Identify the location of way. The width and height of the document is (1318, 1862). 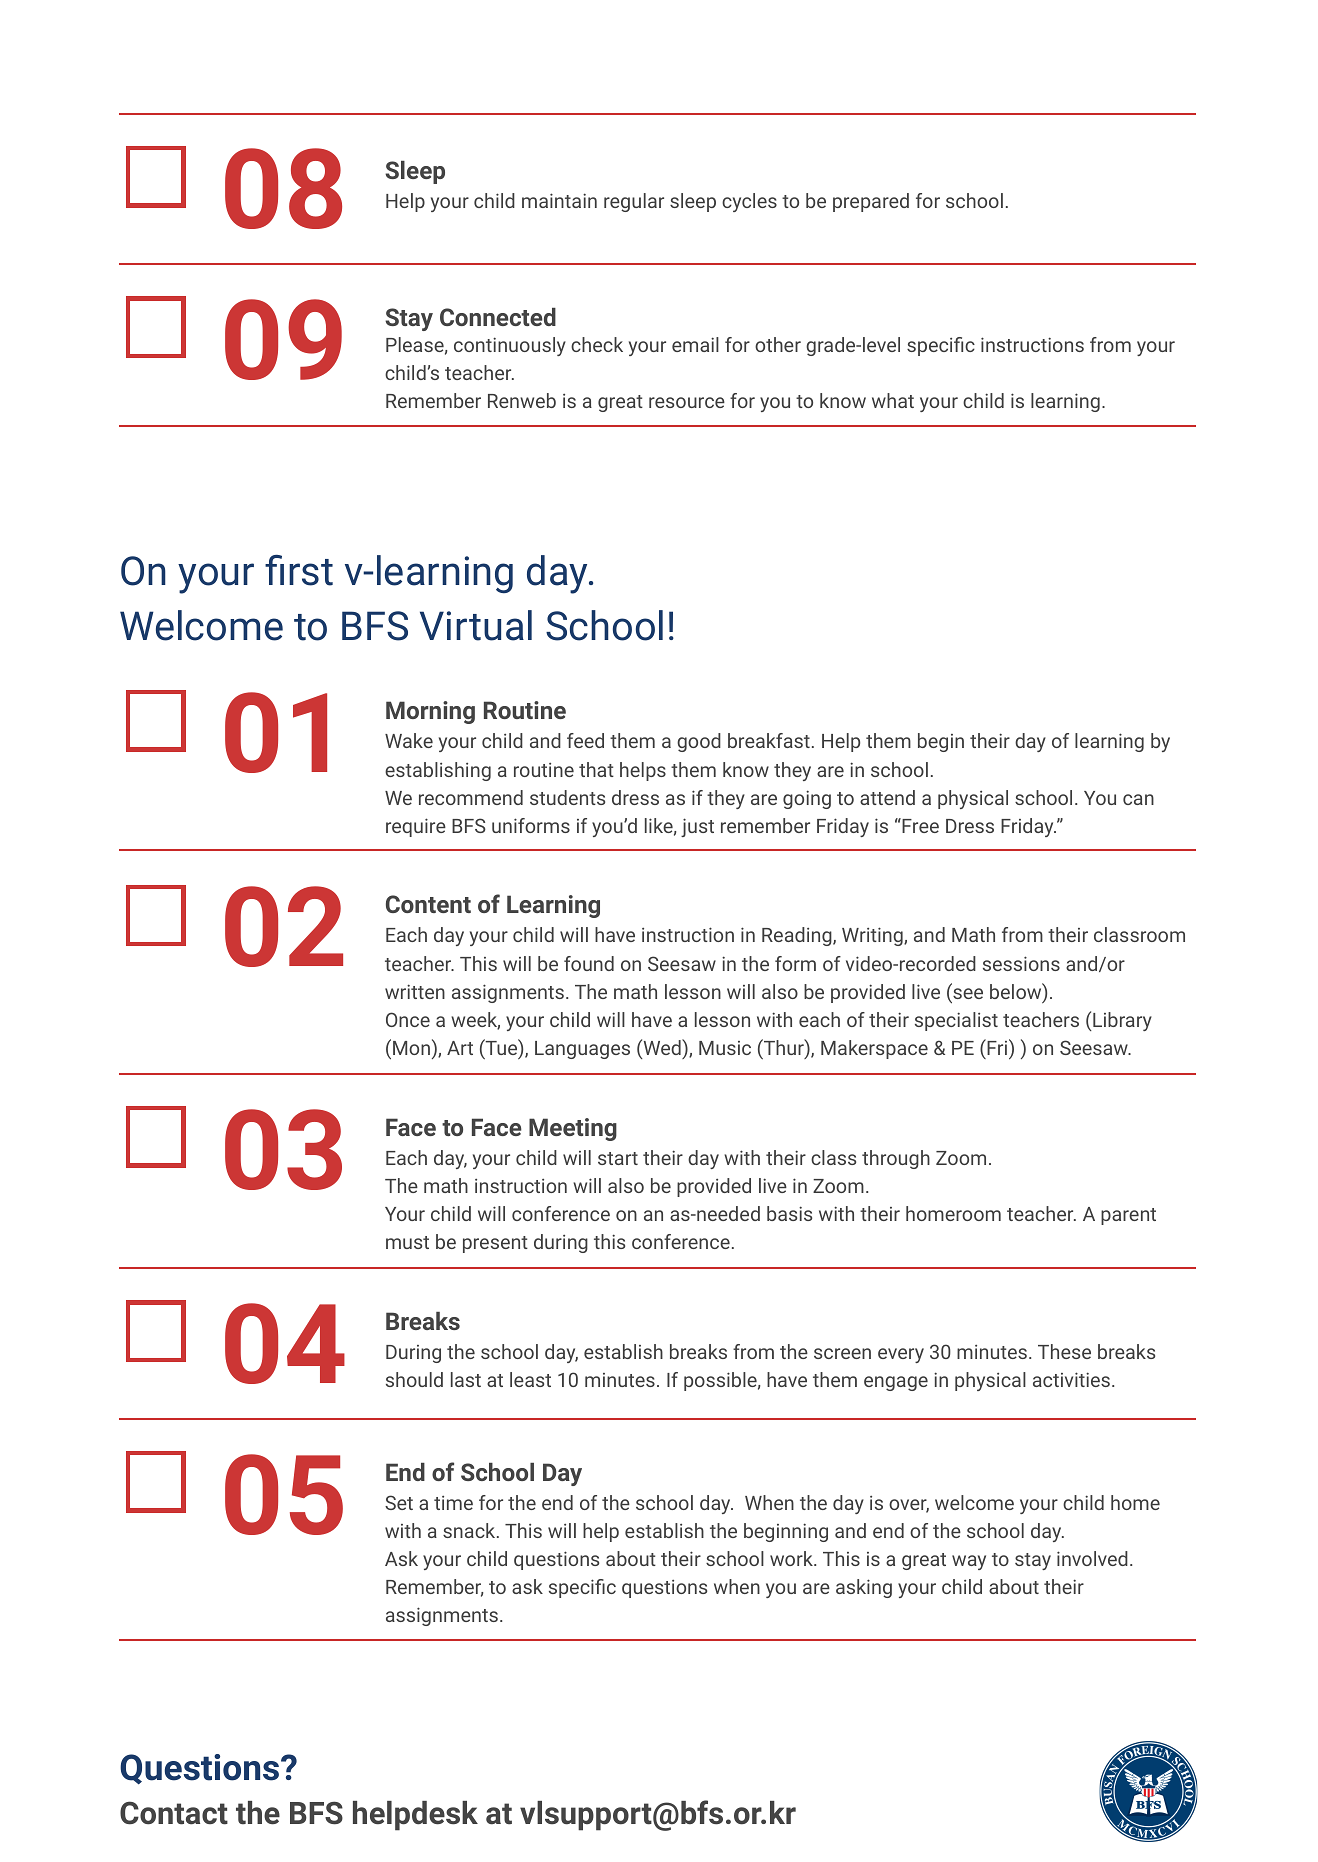
(969, 1562).
